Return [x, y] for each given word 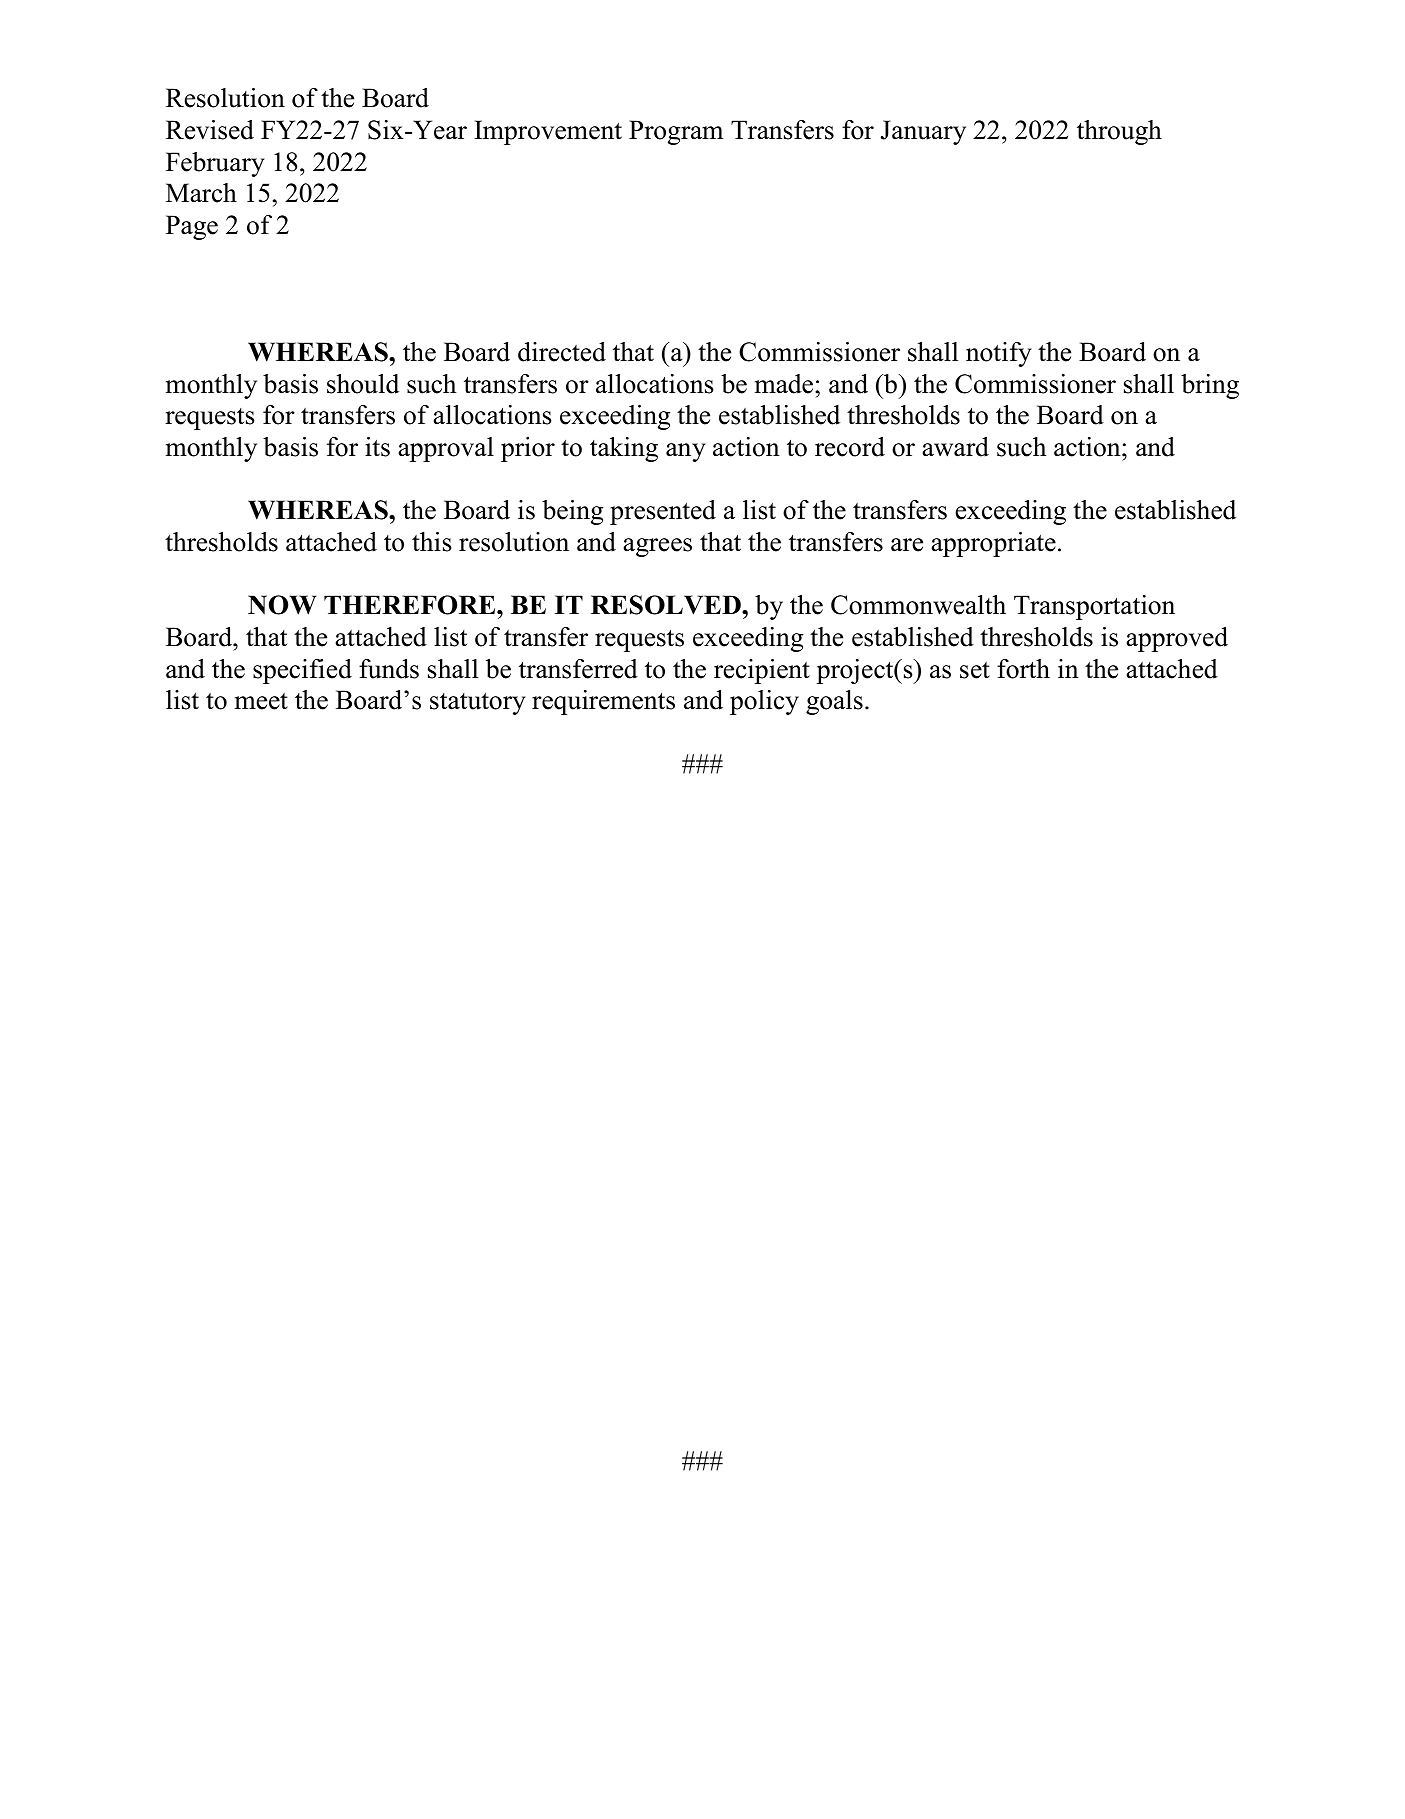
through [1119, 132]
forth [1023, 669]
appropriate [993, 544]
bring [1210, 386]
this [432, 542]
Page [192, 227]
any [686, 452]
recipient [762, 671]
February [215, 164]
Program [676, 132]
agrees [657, 547]
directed [562, 352]
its [377, 447]
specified [302, 671]
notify [999, 354]
